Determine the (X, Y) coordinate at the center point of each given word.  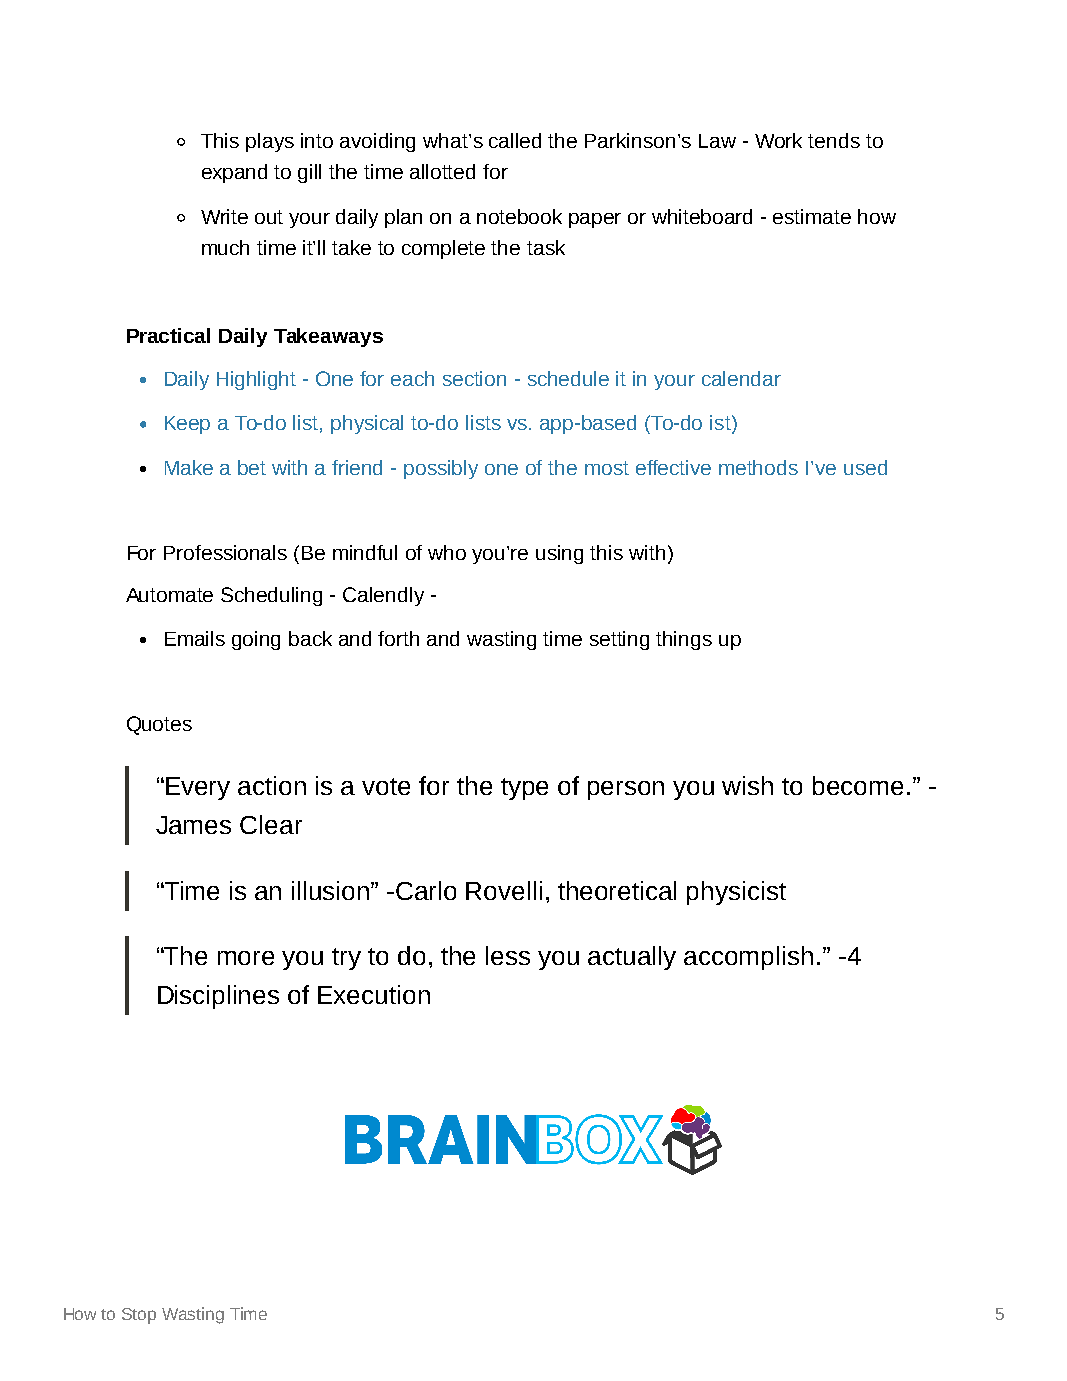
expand (234, 173)
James (193, 825)
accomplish (748, 958)
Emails (195, 638)
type (524, 789)
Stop (139, 1316)
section (474, 378)
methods (758, 467)
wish (747, 785)
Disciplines (218, 997)
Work (778, 140)
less (508, 955)
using (559, 554)
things (684, 640)
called (515, 140)
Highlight (256, 380)
